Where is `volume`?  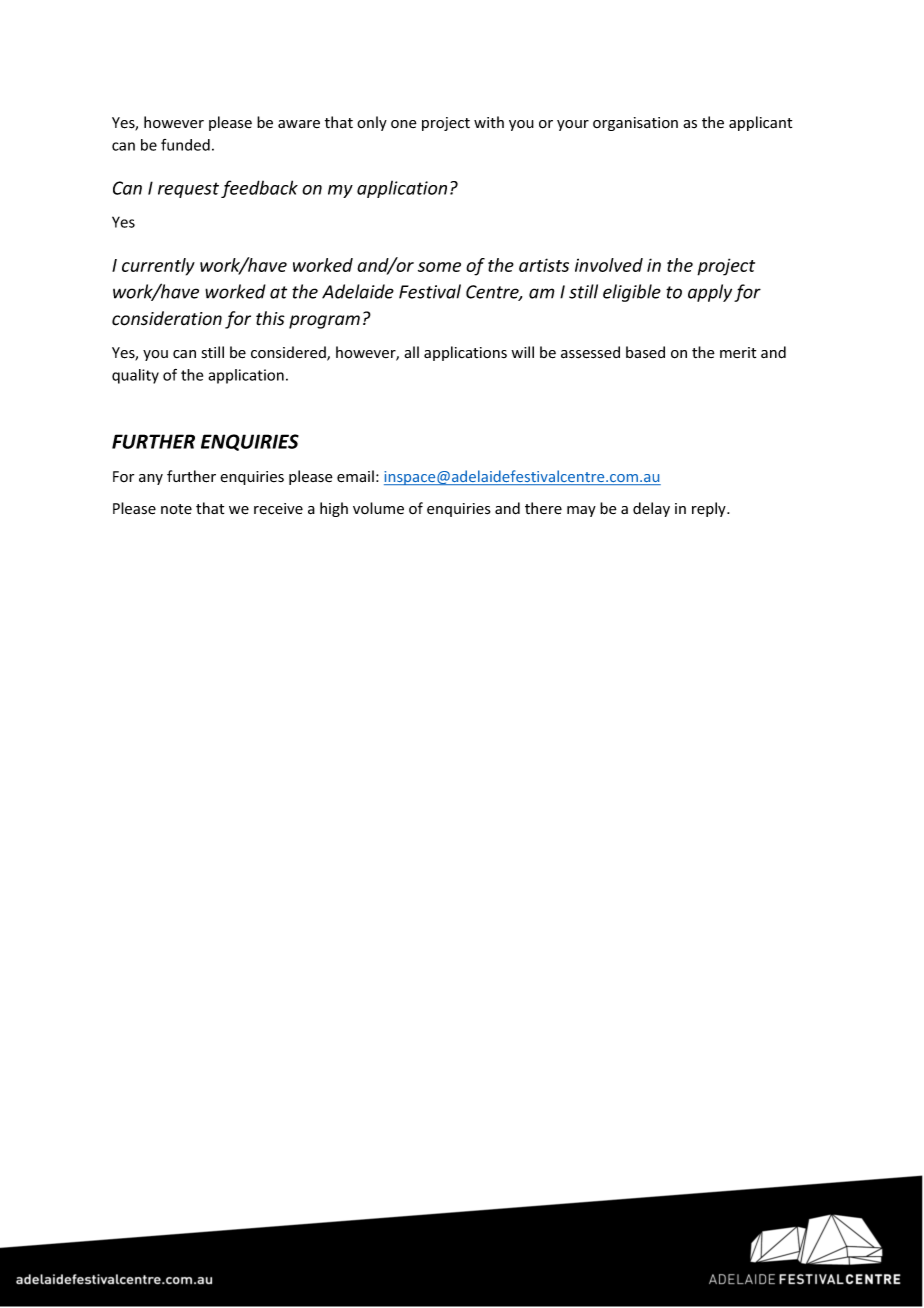
volume is located at coordinates (378, 508).
